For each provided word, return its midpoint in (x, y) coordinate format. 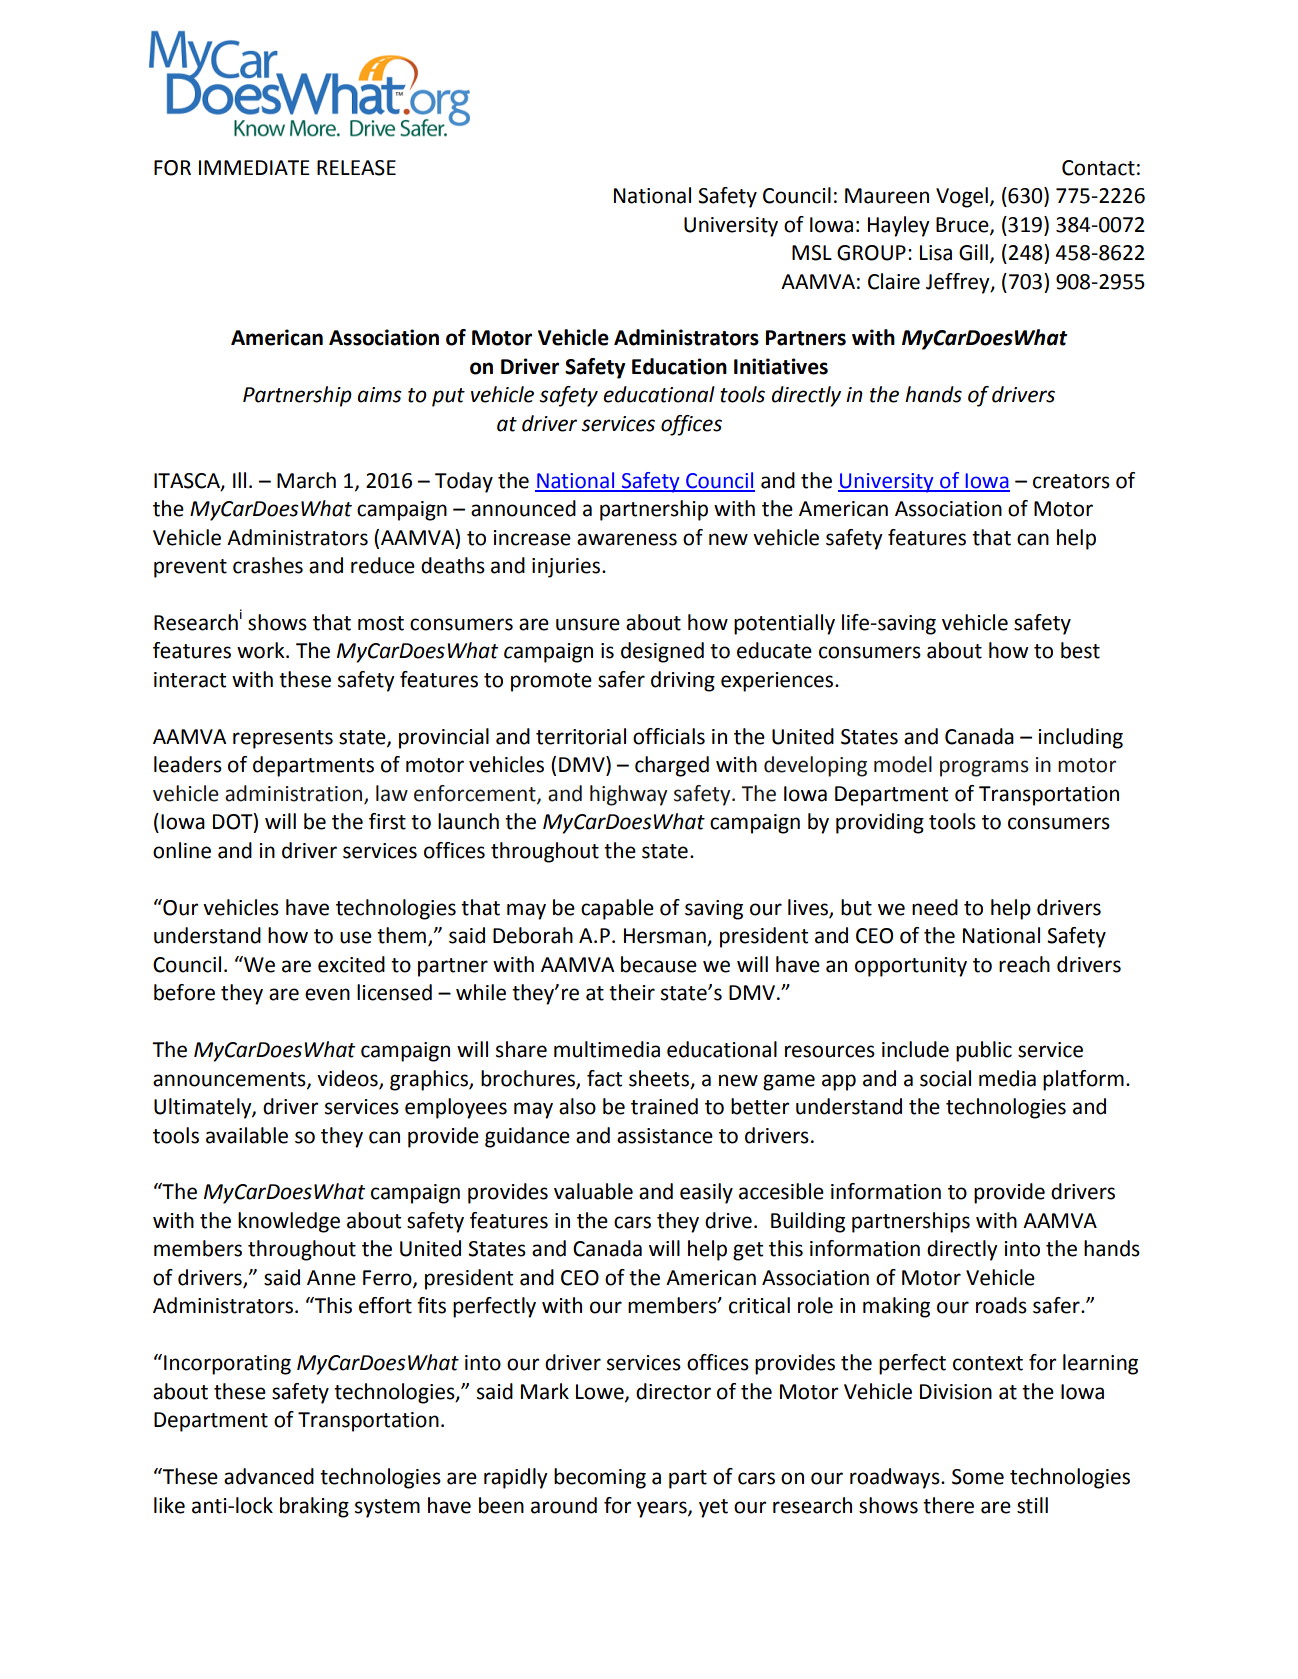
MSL (812, 253)
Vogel (962, 197)
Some (978, 1477)
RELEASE (356, 168)
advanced (269, 1476)
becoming (600, 1478)
